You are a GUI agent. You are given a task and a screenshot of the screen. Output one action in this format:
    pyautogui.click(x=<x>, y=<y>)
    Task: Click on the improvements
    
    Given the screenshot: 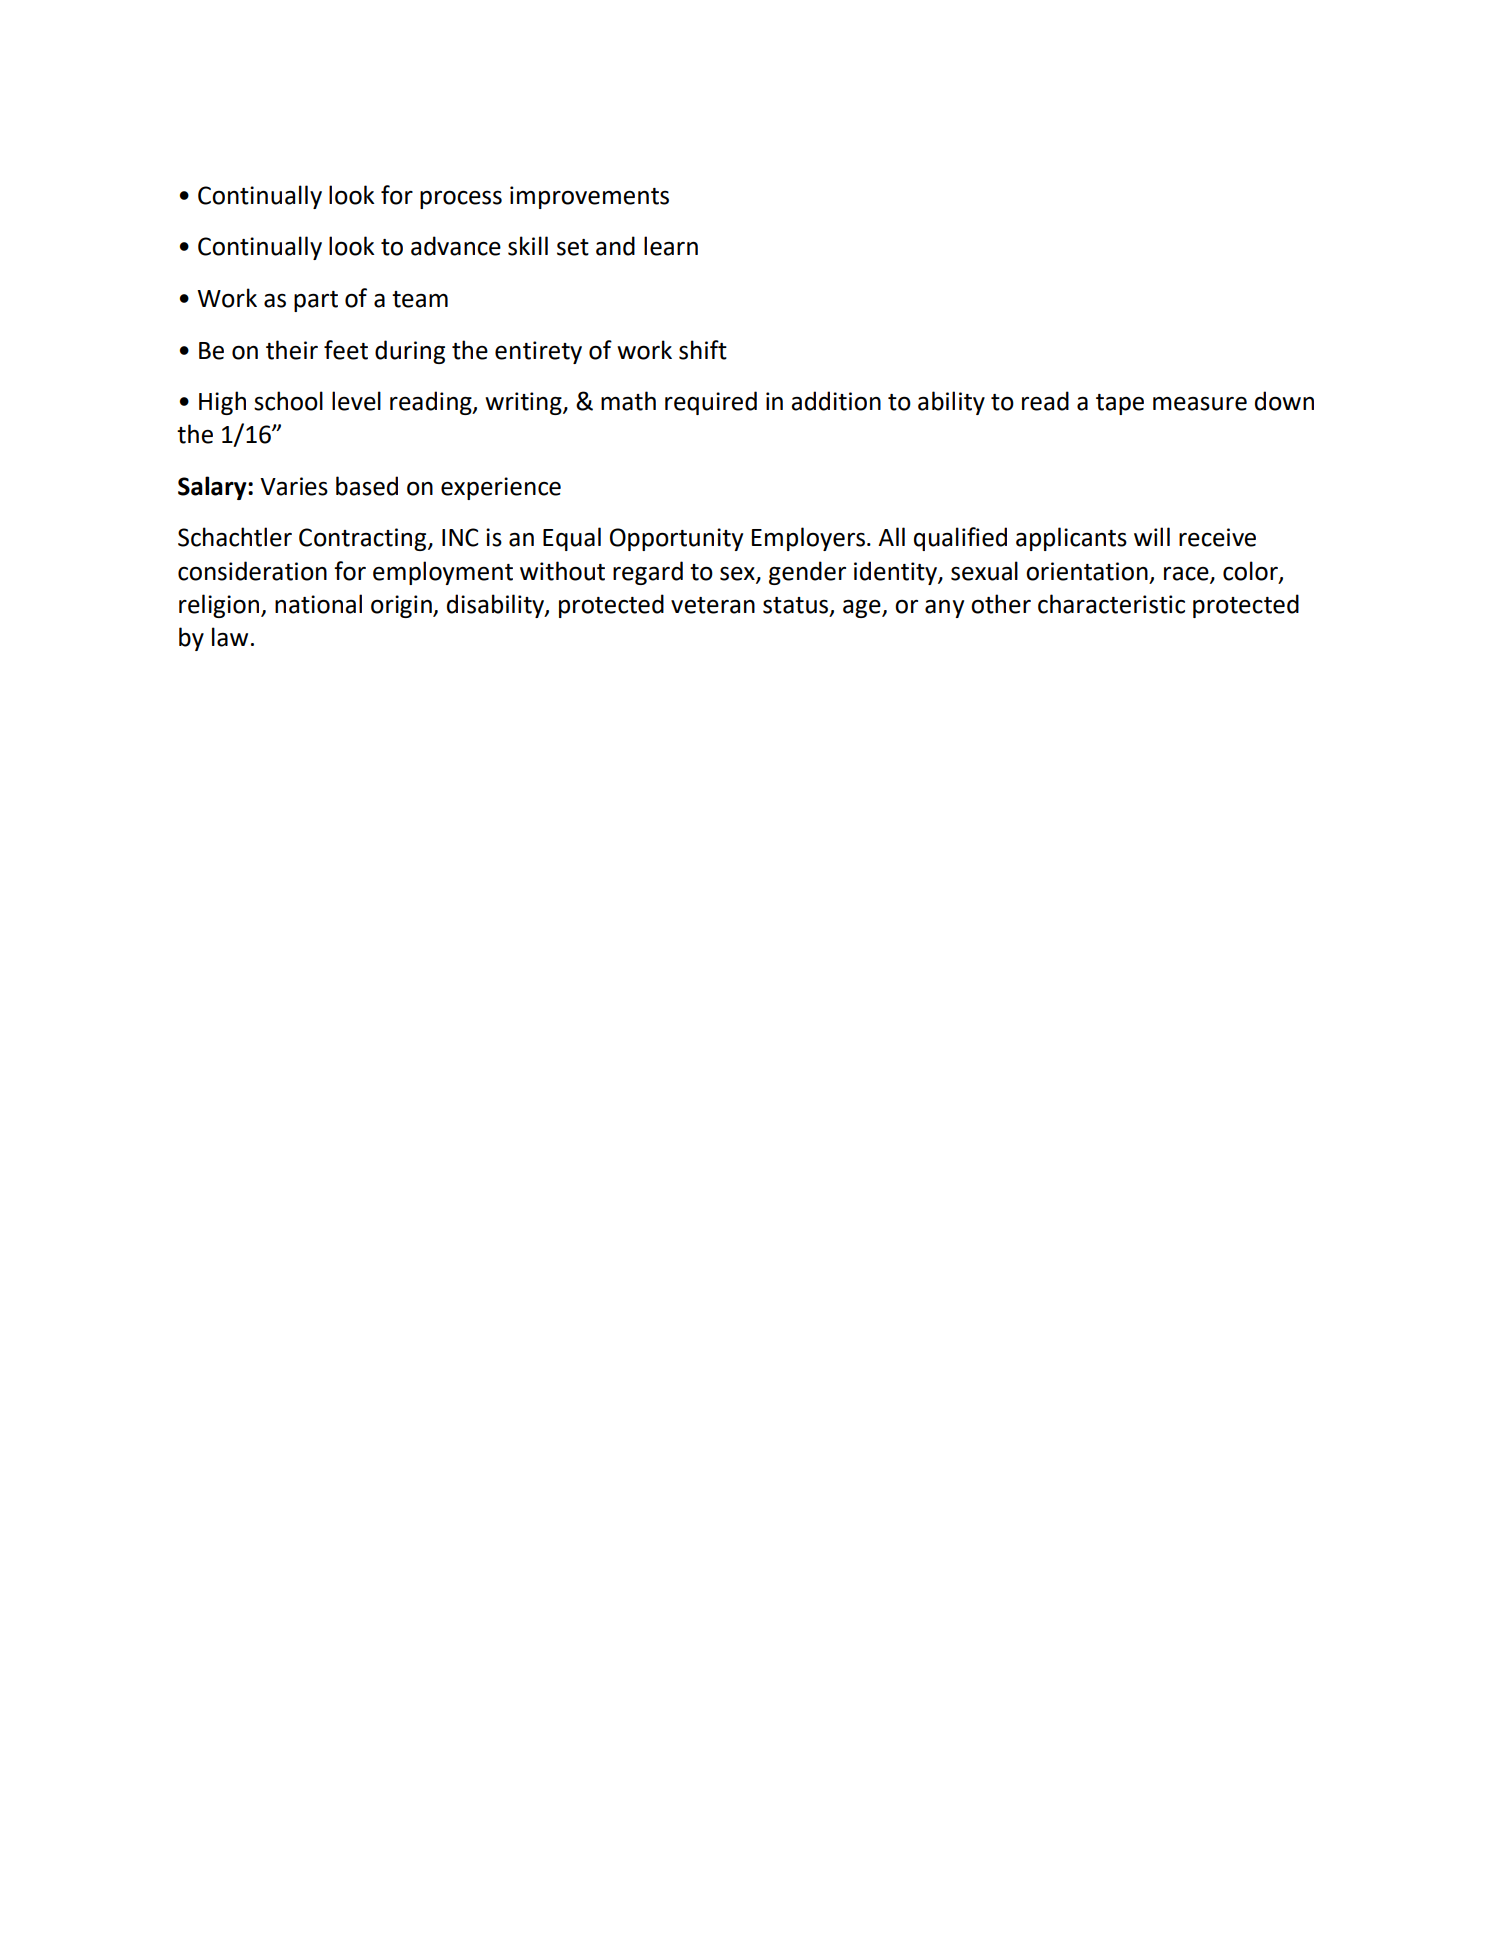 What is the action you would take?
    pyautogui.click(x=589, y=197)
